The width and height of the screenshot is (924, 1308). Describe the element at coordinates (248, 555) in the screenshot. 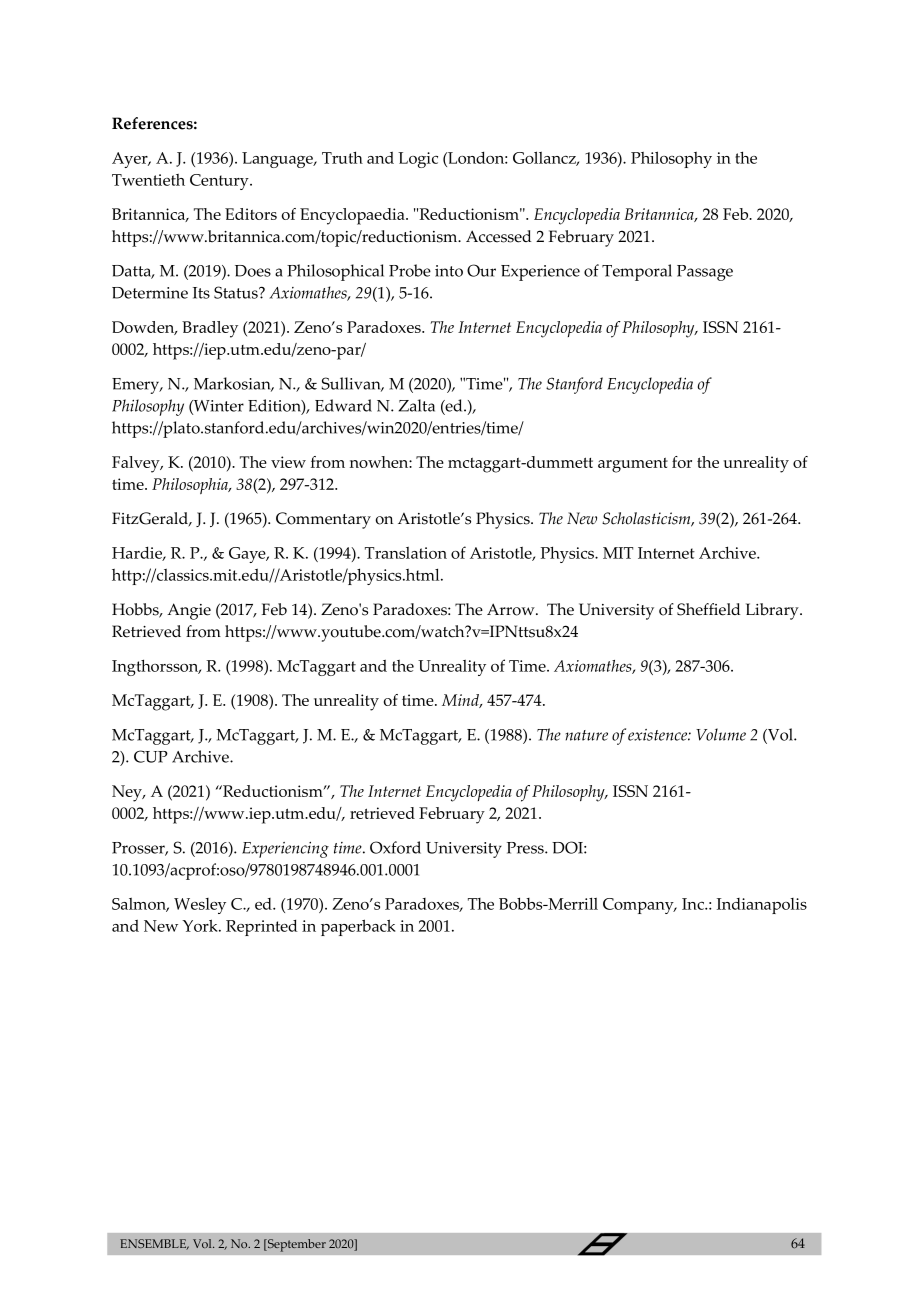

I see `Gaye` at that location.
